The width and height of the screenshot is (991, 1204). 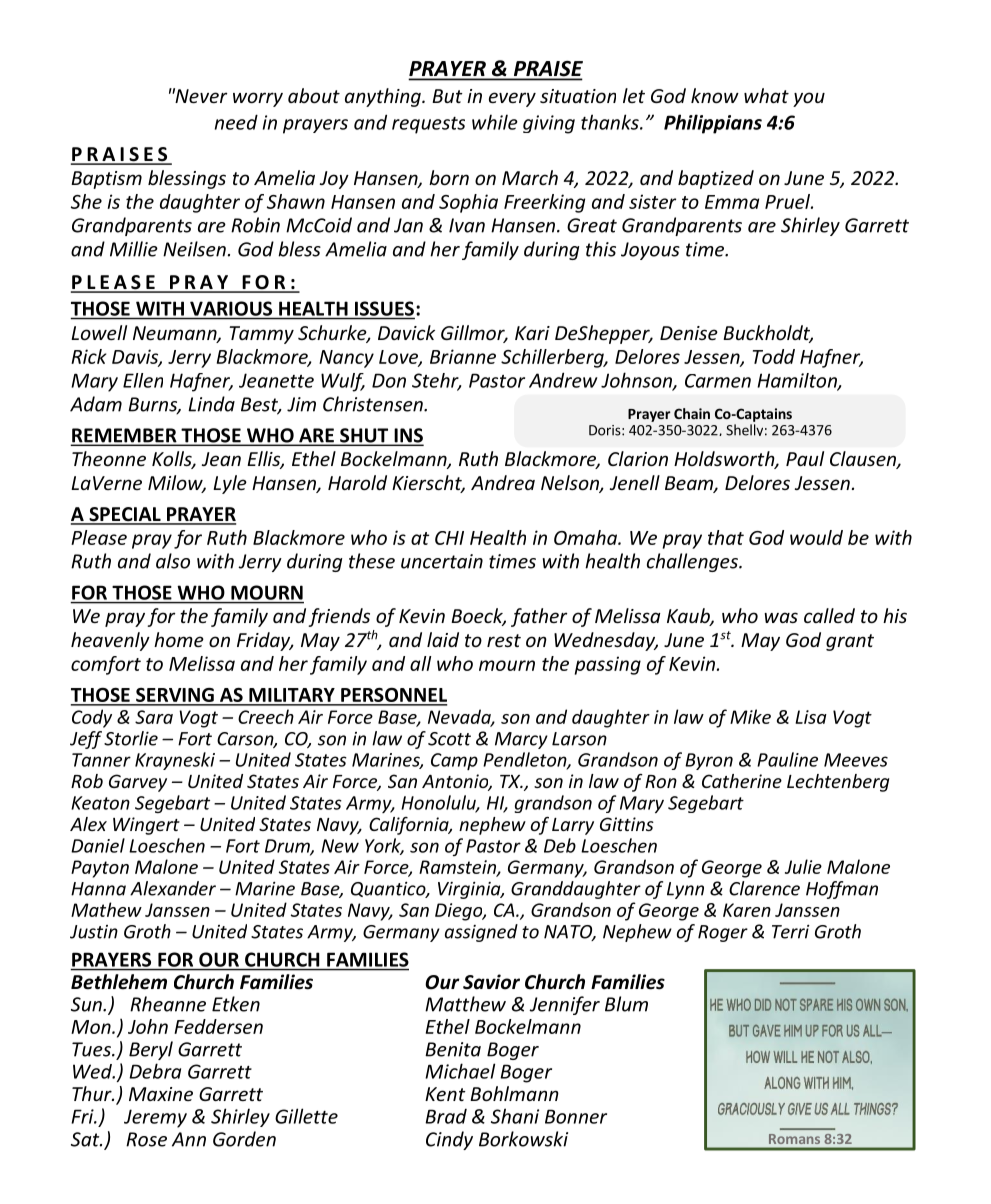 What do you see at coordinates (774, 356) in the screenshot?
I see `Todd` at bounding box center [774, 356].
